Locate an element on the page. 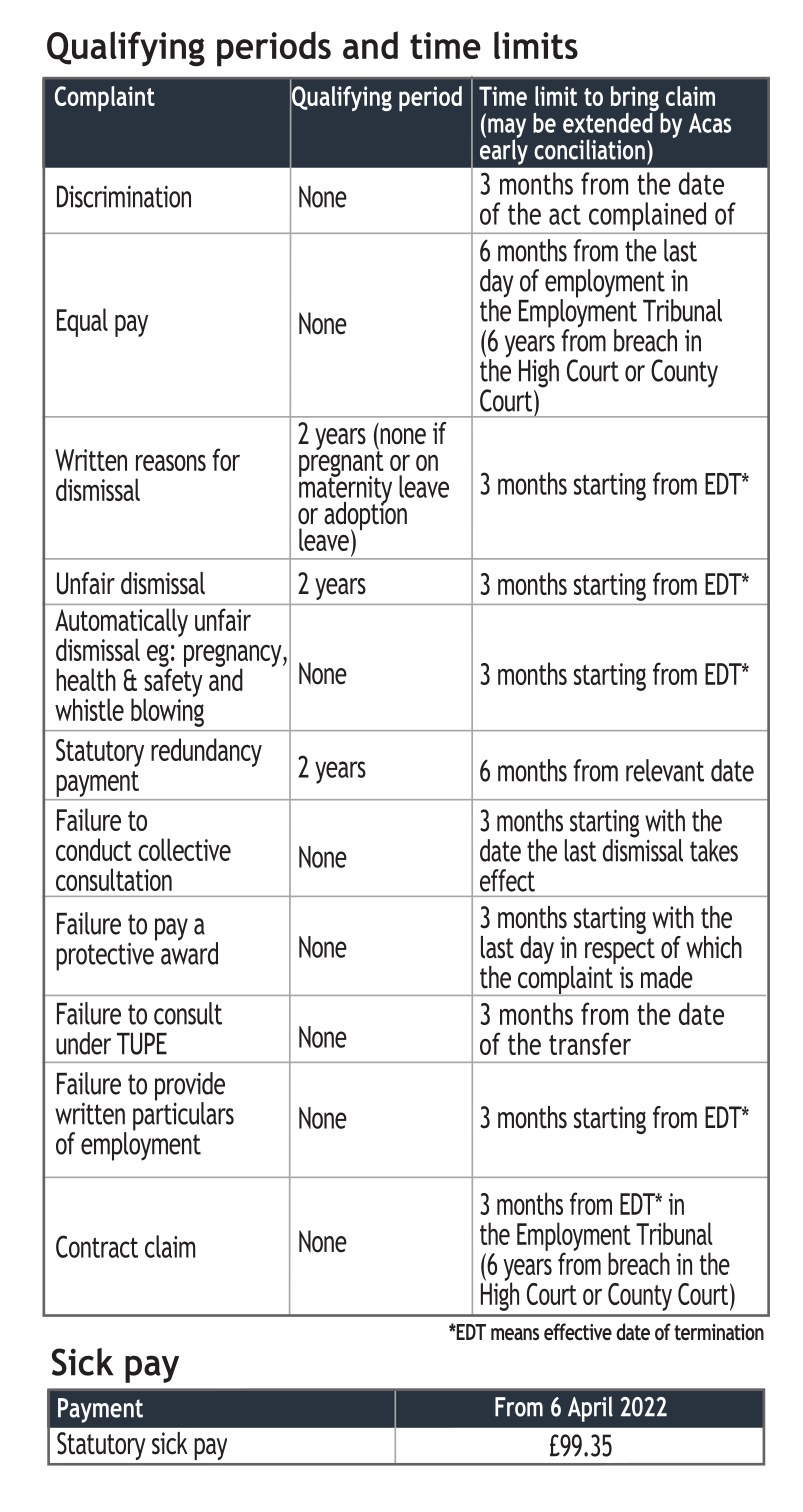 Image resolution: width=803 pixels, height=1512 pixels. adoption is located at coordinates (365, 516).
